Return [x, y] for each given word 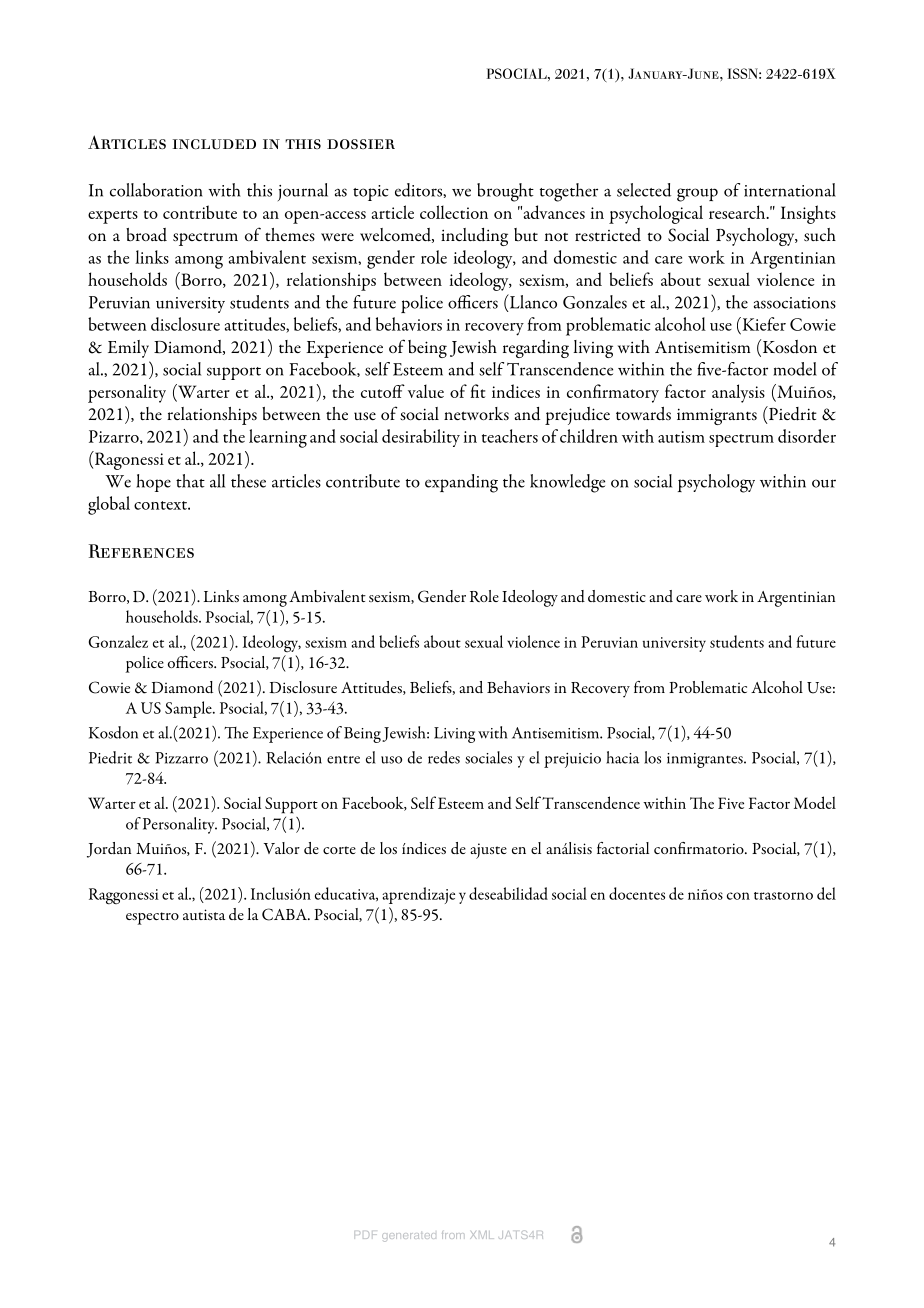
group [697, 195]
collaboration [156, 190]
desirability [421, 438]
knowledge [567, 483]
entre [343, 759]
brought [505, 192]
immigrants [717, 416]
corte [339, 850]
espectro [152, 918]
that [190, 481]
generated [409, 1237]
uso [391, 760]
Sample [189, 709]
